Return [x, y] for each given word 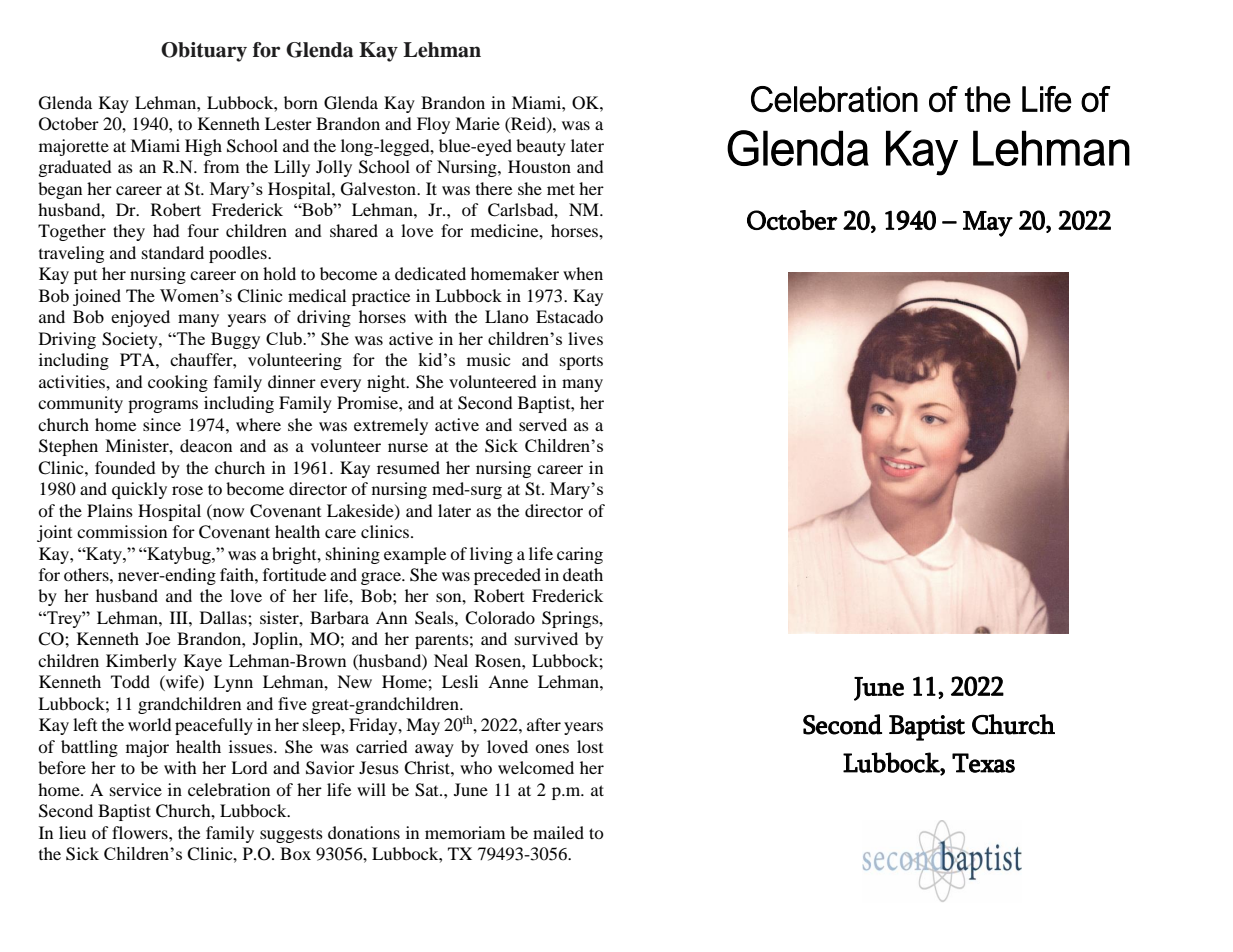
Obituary [204, 52]
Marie [477, 123]
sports [581, 363]
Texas [983, 763]
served [543, 424]
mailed [558, 832]
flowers [141, 832]
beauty [541, 147]
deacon [206, 445]
